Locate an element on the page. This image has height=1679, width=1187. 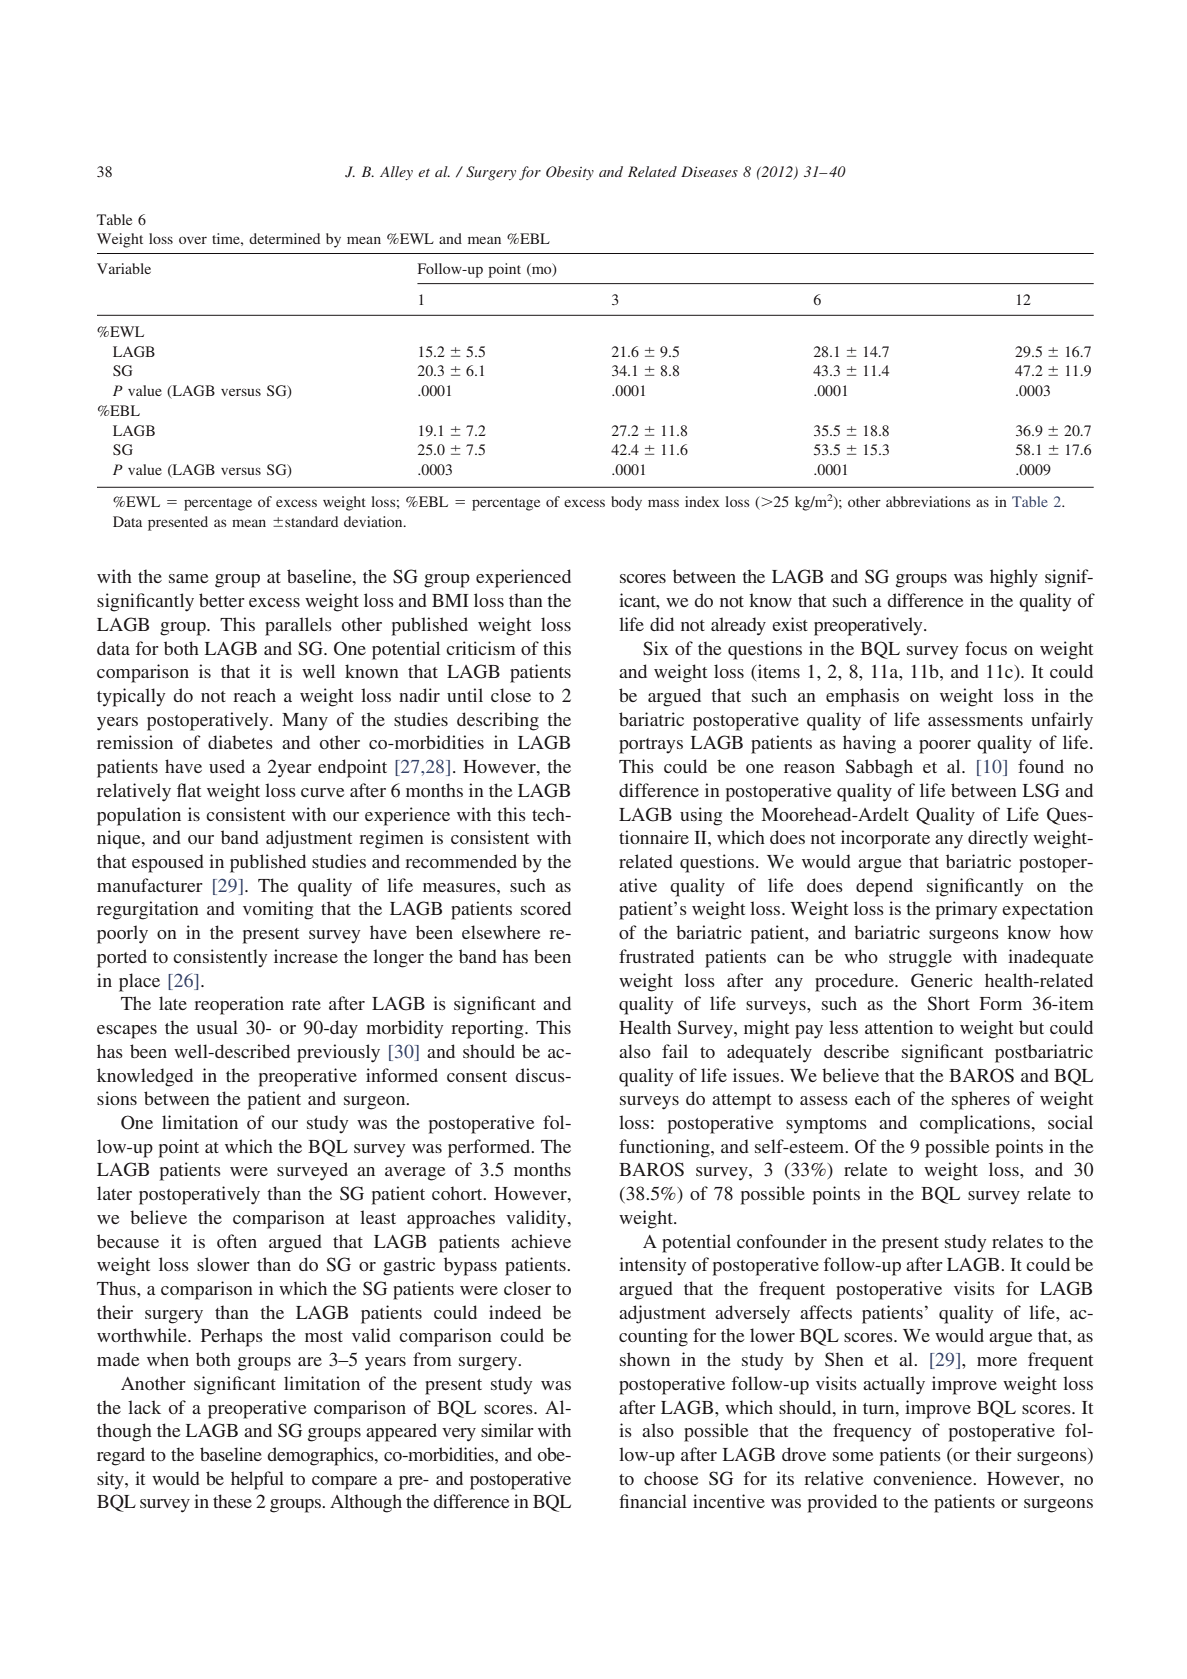
standard is located at coordinates (311, 521).
